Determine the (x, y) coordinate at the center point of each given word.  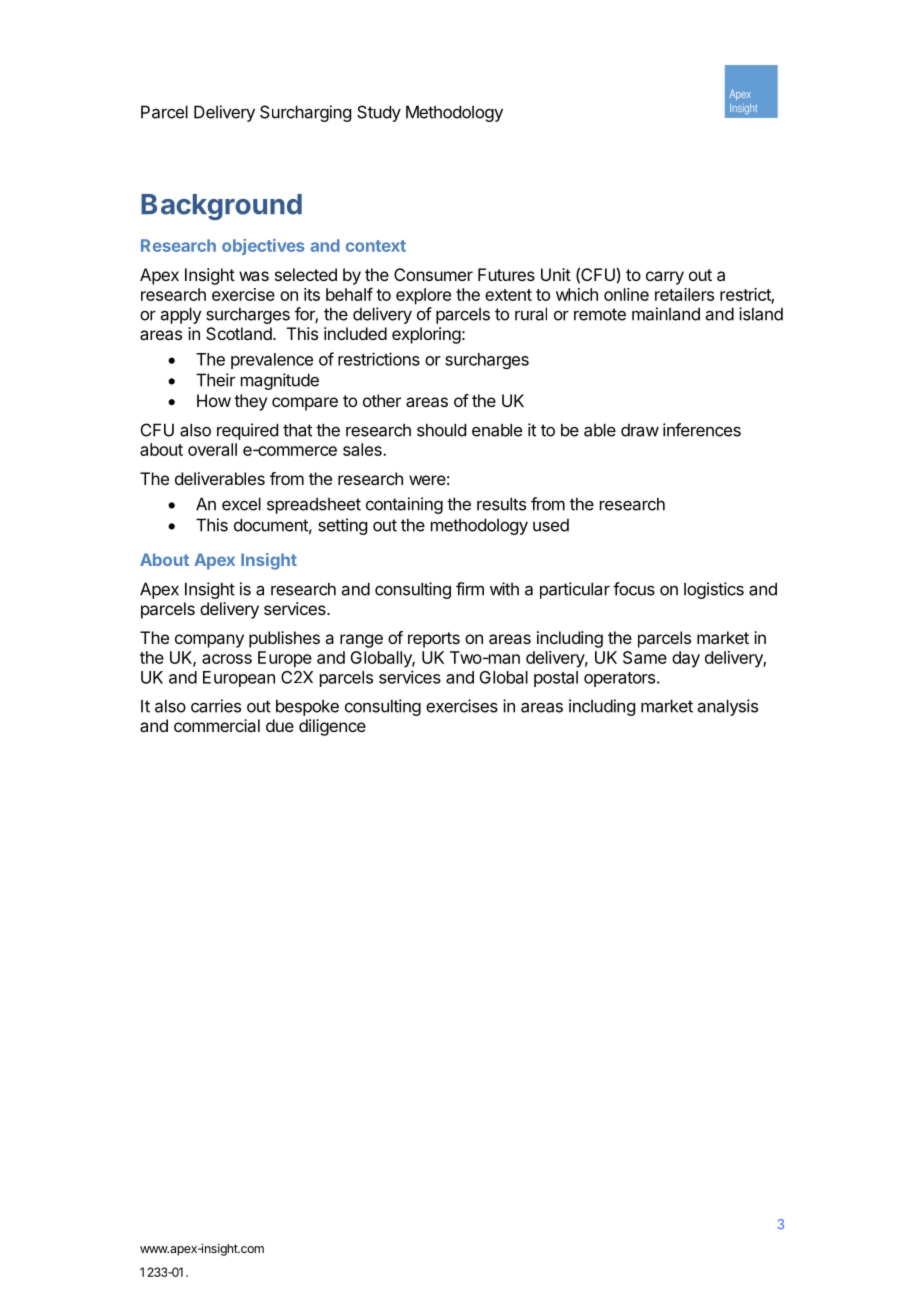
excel (241, 504)
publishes (284, 639)
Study (379, 113)
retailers (684, 294)
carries (216, 706)
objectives (263, 247)
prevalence (272, 361)
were (427, 480)
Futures (506, 274)
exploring (426, 335)
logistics (714, 590)
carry (665, 278)
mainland (666, 314)
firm (470, 589)
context (376, 246)
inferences (702, 430)
